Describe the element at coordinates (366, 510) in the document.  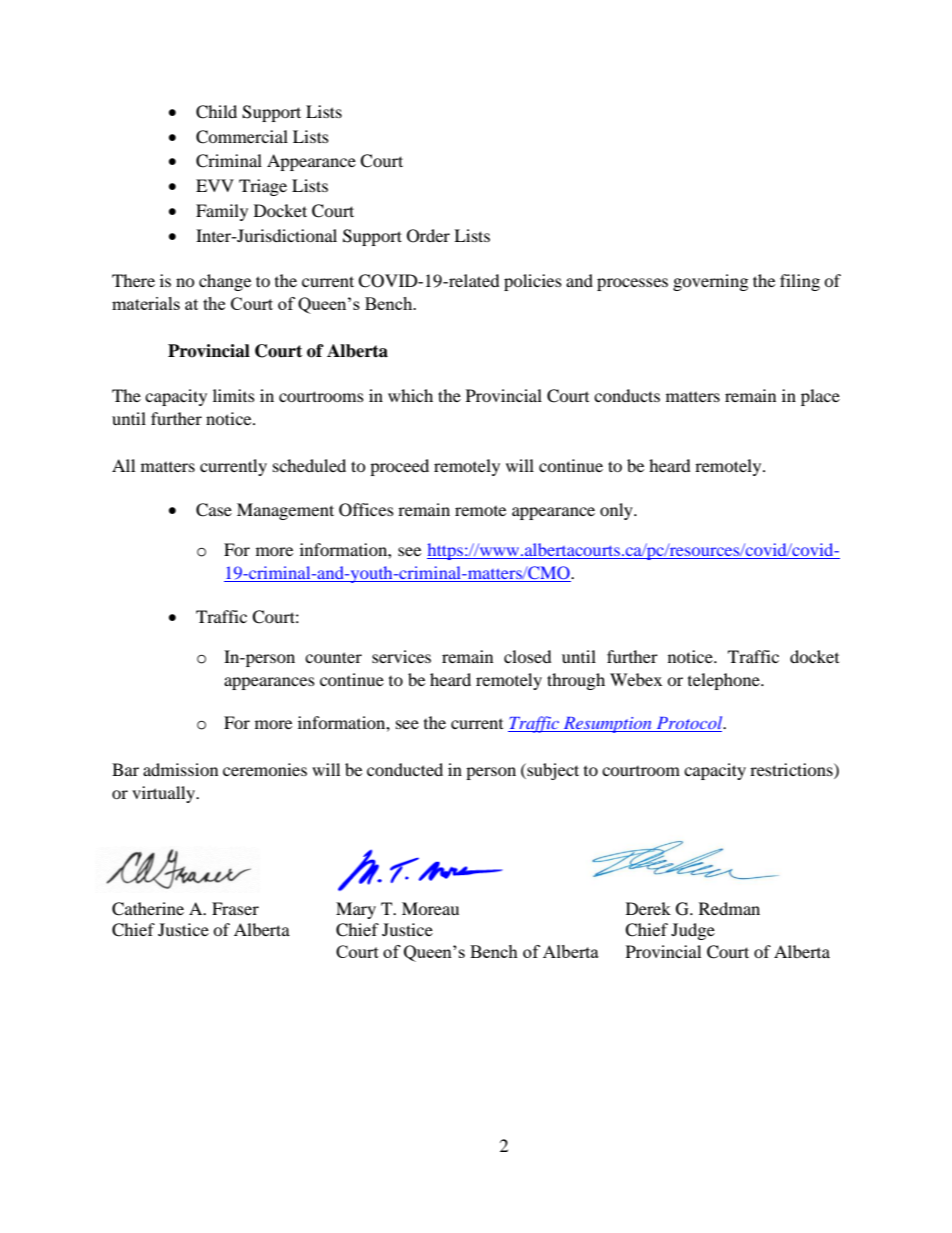
I see `Offices` at that location.
